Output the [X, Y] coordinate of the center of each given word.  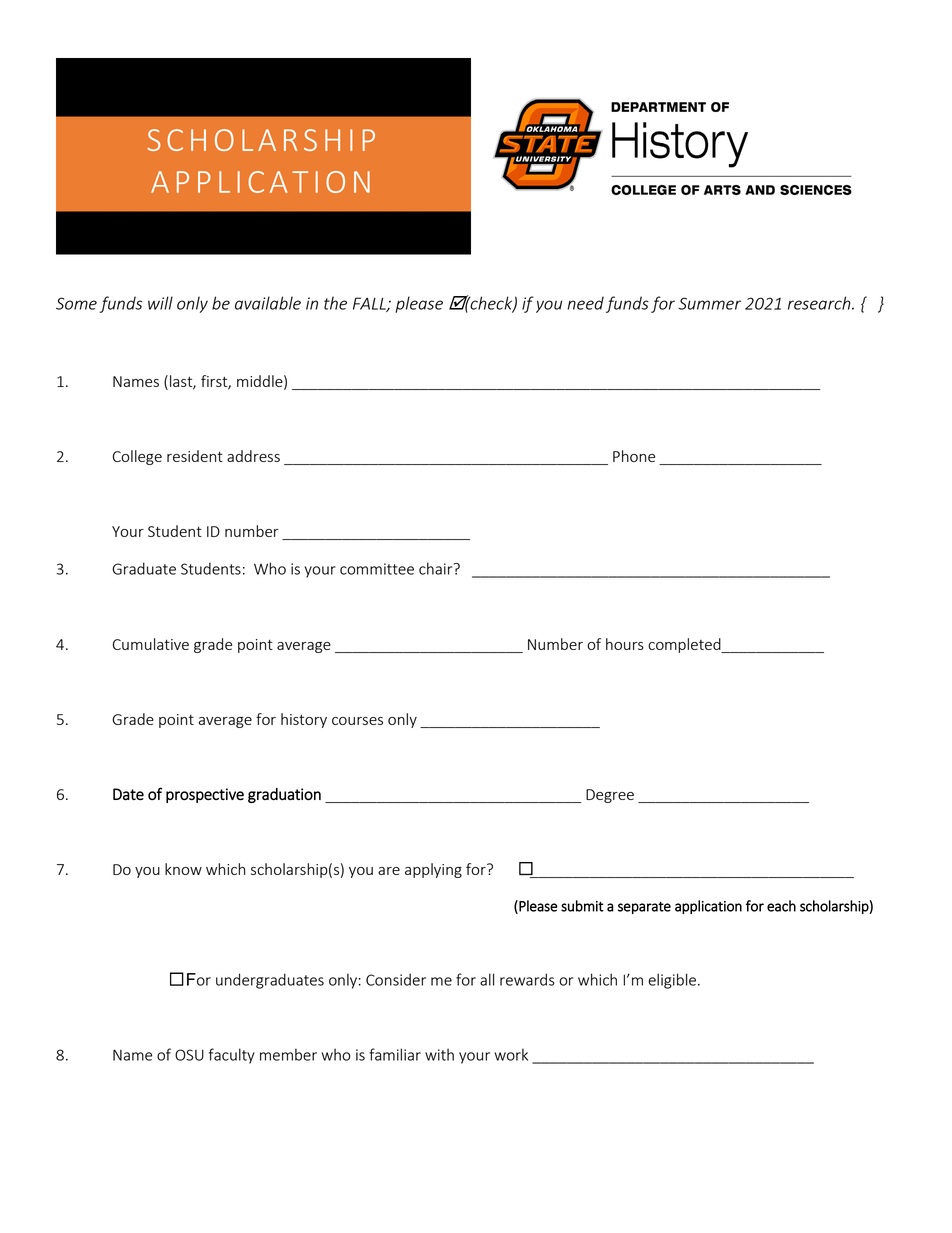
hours [625, 644]
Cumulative [151, 644]
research [820, 303]
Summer [709, 303]
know [183, 869]
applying [433, 870]
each [781, 906]
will [160, 303]
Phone [634, 456]
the [335, 303]
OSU [189, 1055]
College [137, 457]
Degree [610, 796]
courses [357, 721]
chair [437, 568]
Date [128, 794]
